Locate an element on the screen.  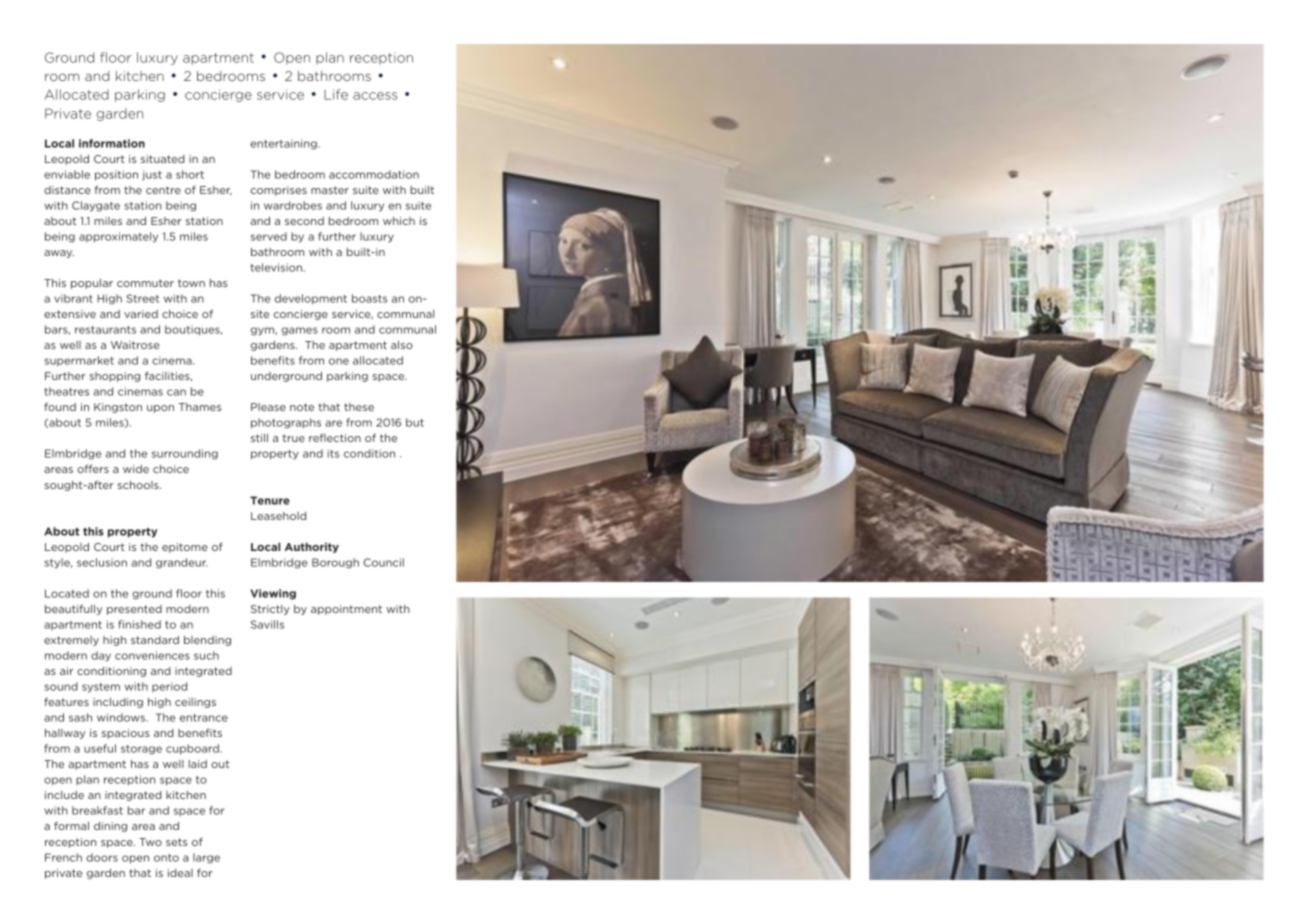
entertaining is located at coordinates (284, 144).
